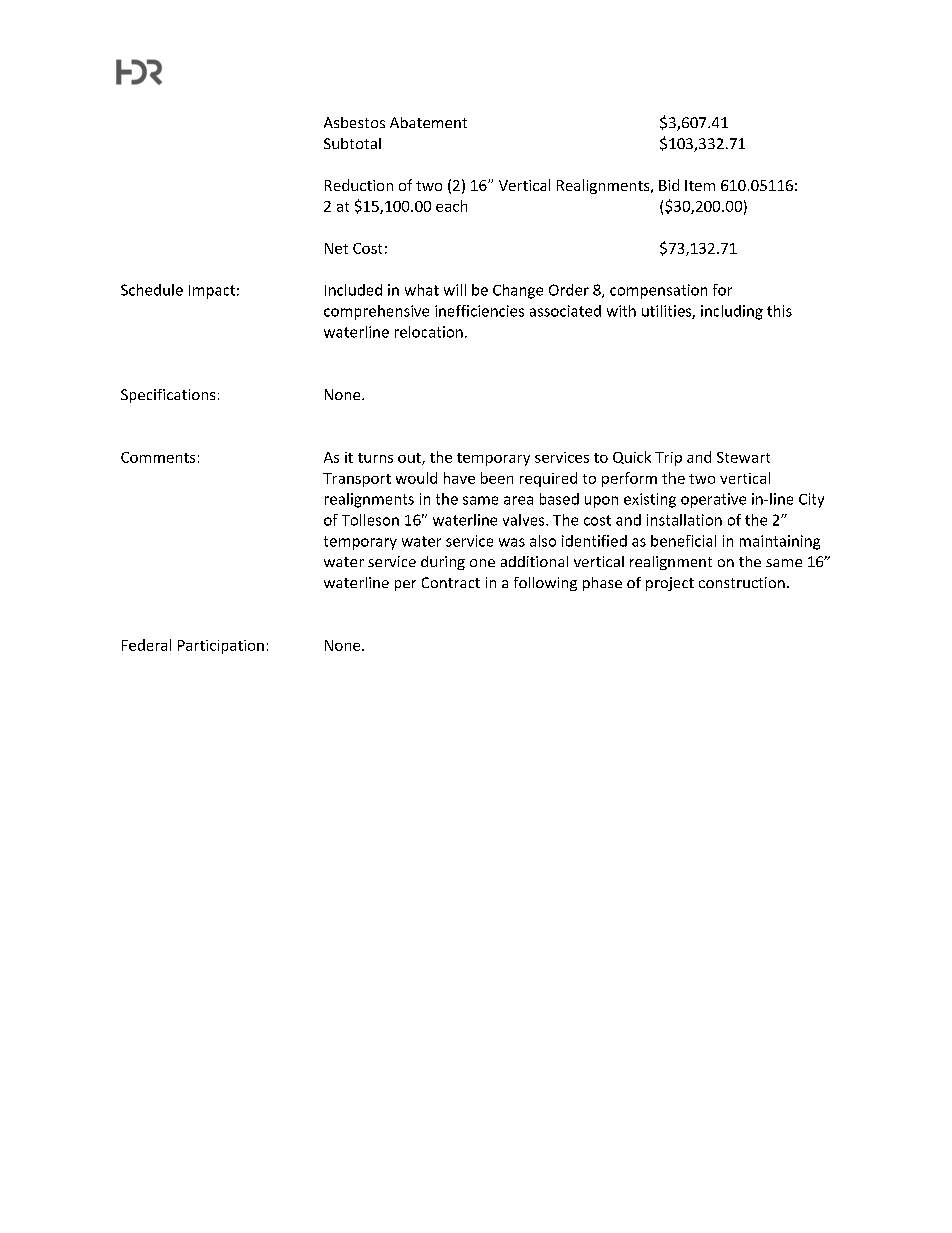 The height and width of the page is (1233, 952). I want to click on construction, so click(742, 582).
